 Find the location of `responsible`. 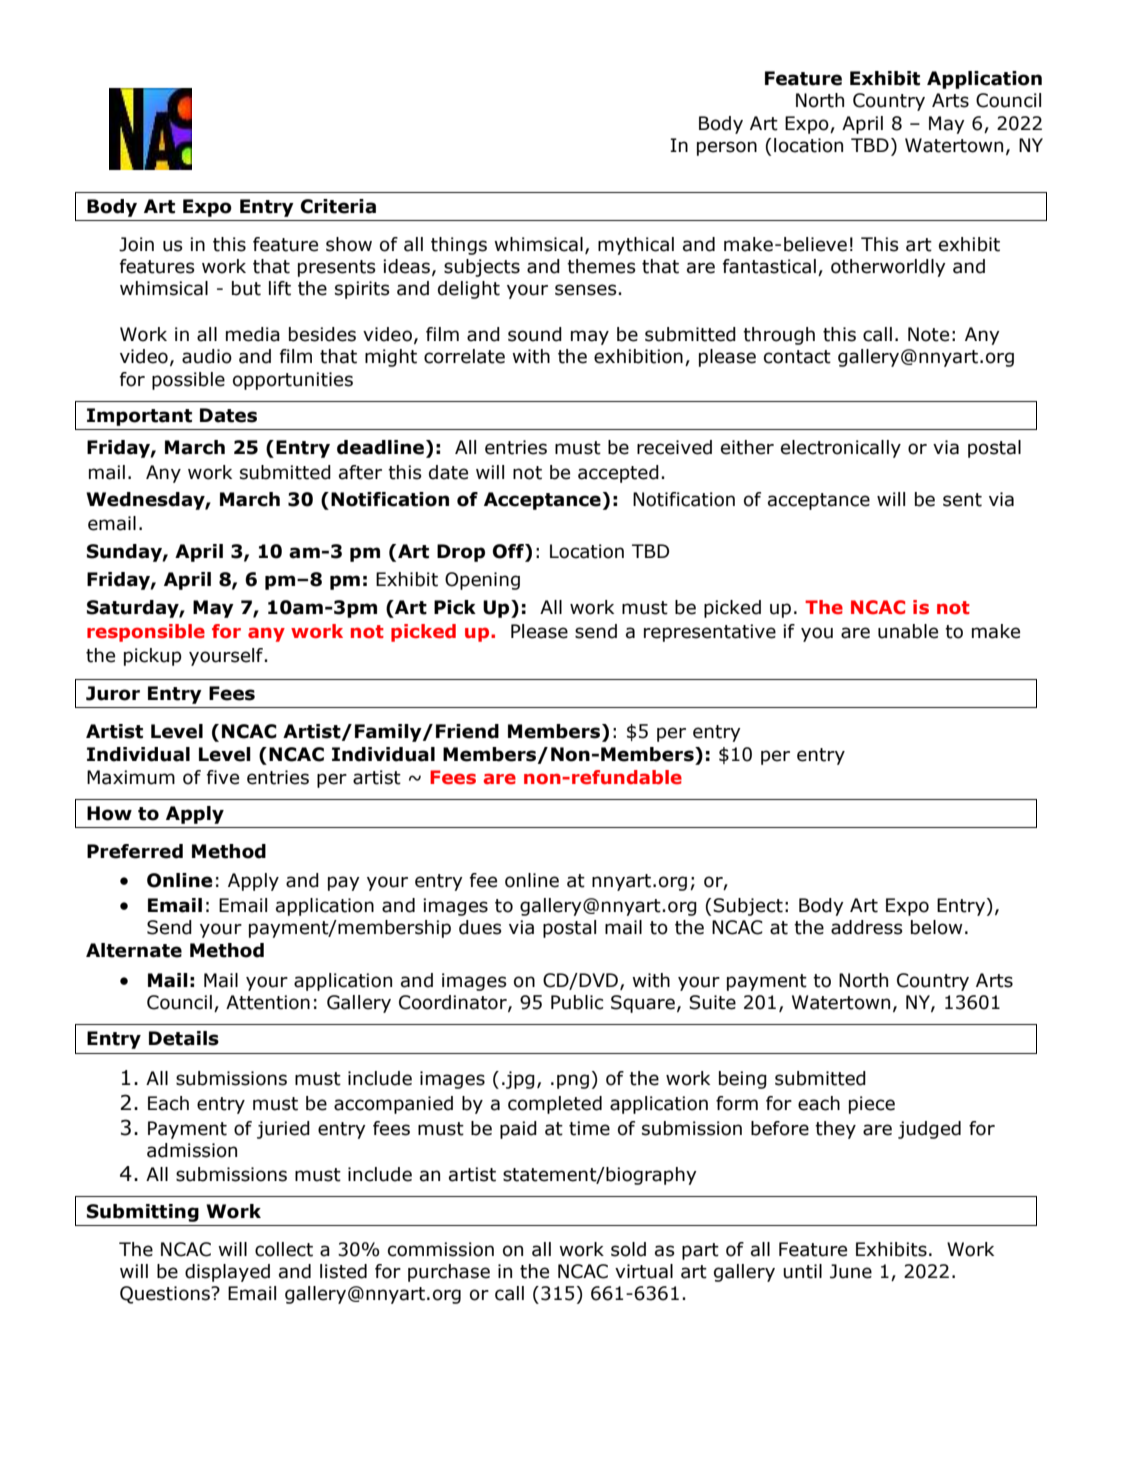

responsible is located at coordinates (146, 633).
